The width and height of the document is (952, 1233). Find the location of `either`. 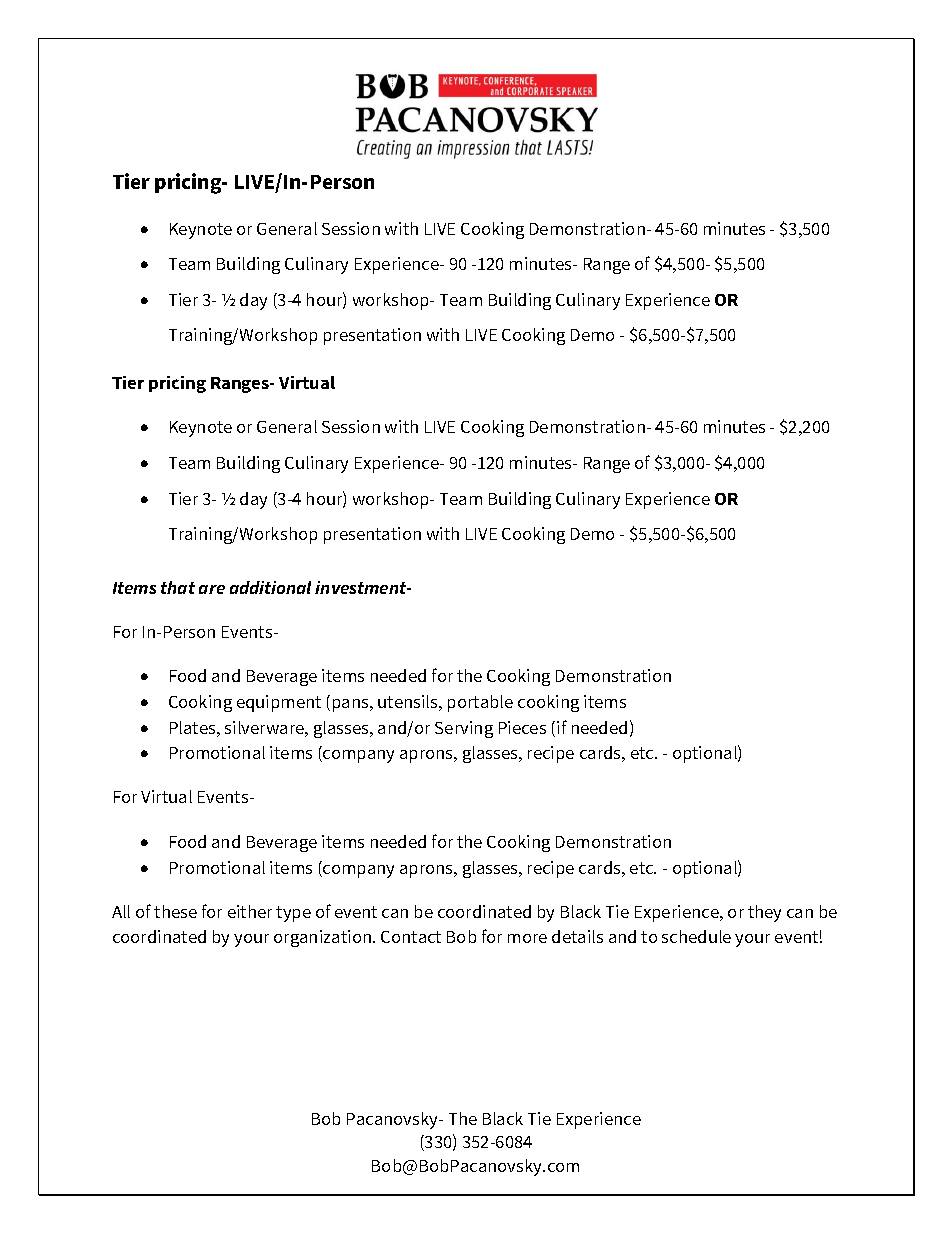

either is located at coordinates (250, 911).
